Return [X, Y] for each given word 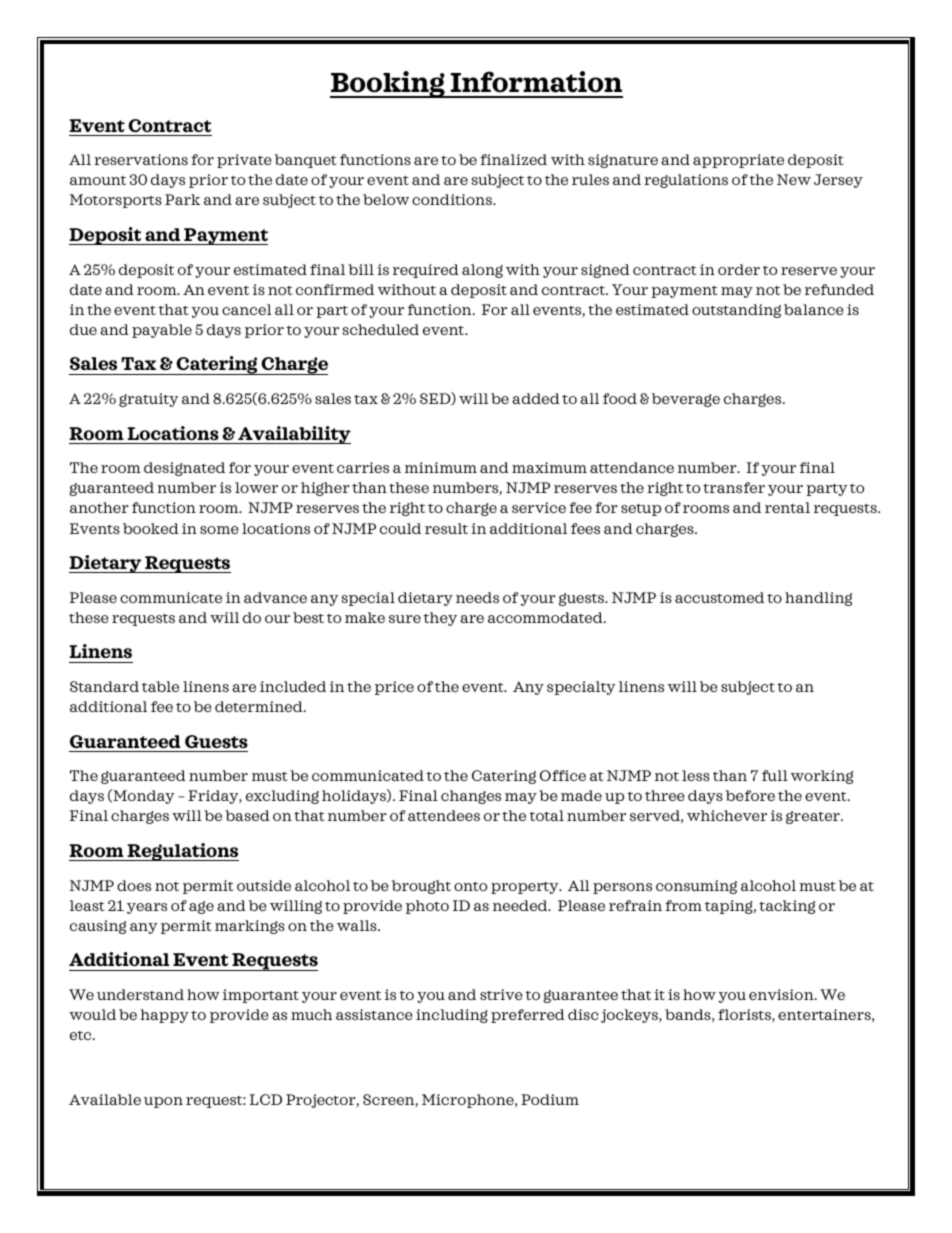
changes [471, 797]
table [160, 686]
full [775, 775]
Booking [388, 84]
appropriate [738, 161]
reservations [141, 159]
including [452, 1016]
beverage [686, 400]
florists [745, 1015]
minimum [441, 467]
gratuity [148, 400]
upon [163, 1102]
